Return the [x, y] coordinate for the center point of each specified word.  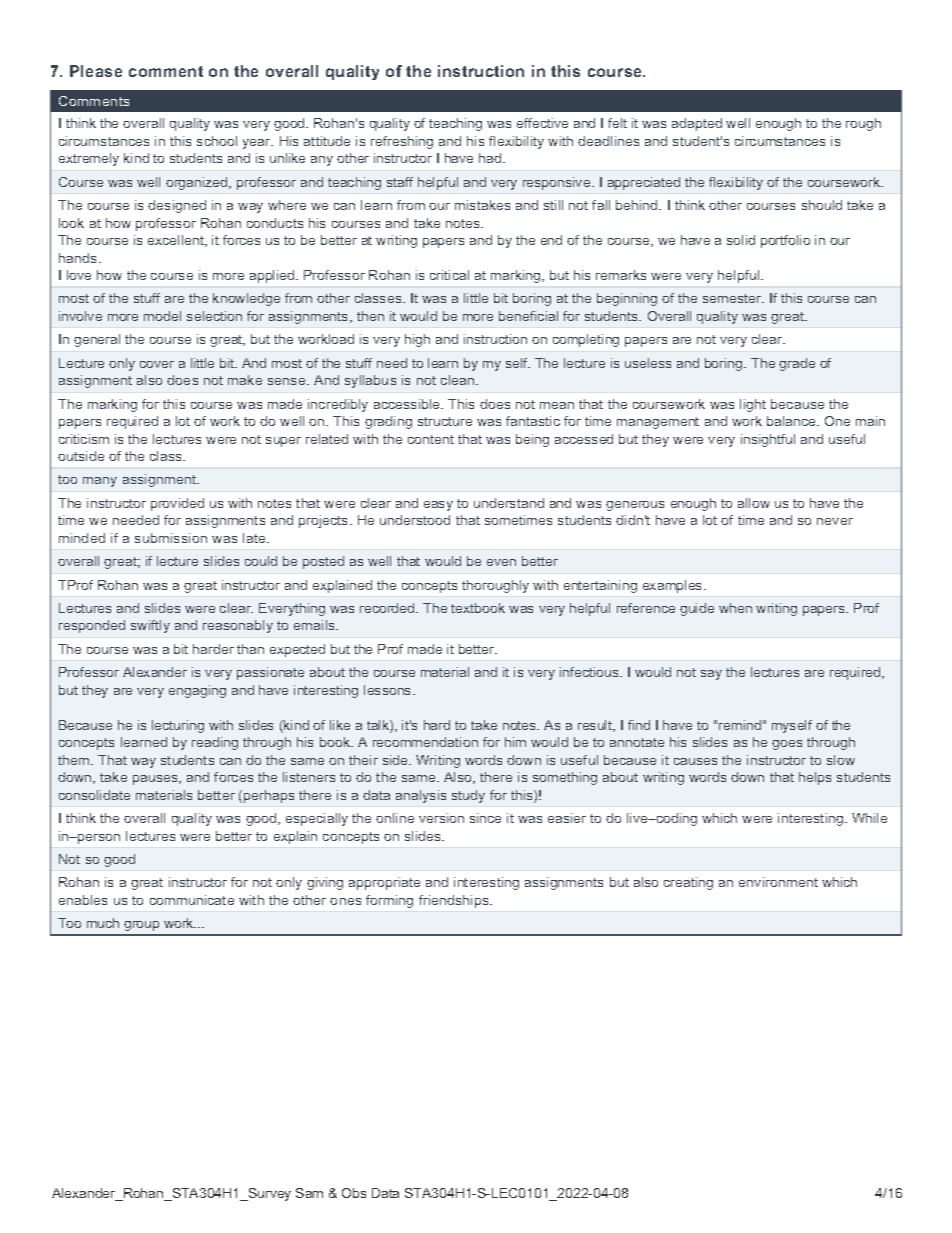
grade [797, 364]
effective [542, 123]
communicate [192, 900]
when [735, 608]
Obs [354, 1193]
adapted [697, 124]
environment [778, 882]
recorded [388, 608]
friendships [455, 901]
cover [157, 364]
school [217, 141]
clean [459, 380]
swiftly [150, 626]
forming [389, 901]
